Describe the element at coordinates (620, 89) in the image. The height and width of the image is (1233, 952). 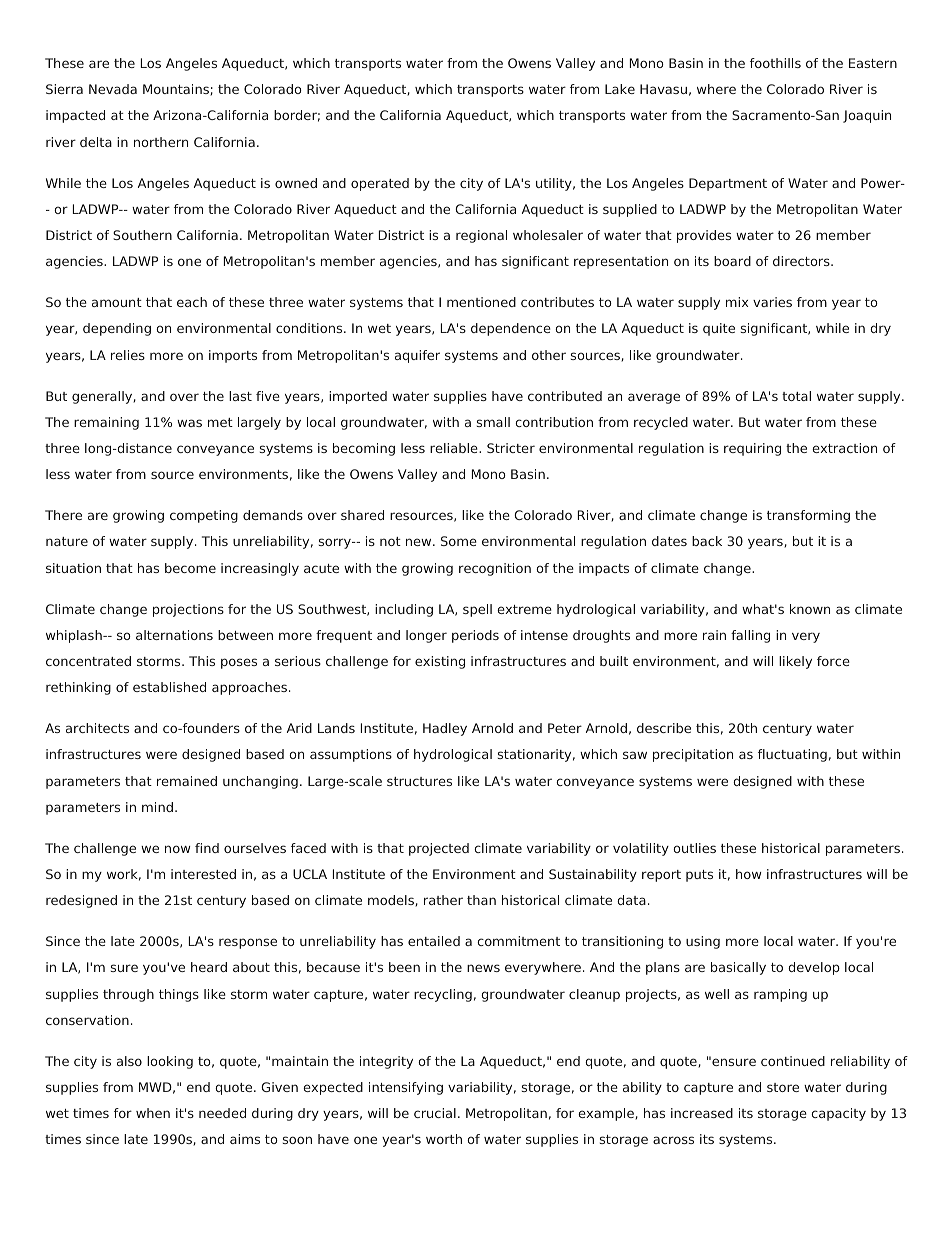
I see `Lake` at that location.
